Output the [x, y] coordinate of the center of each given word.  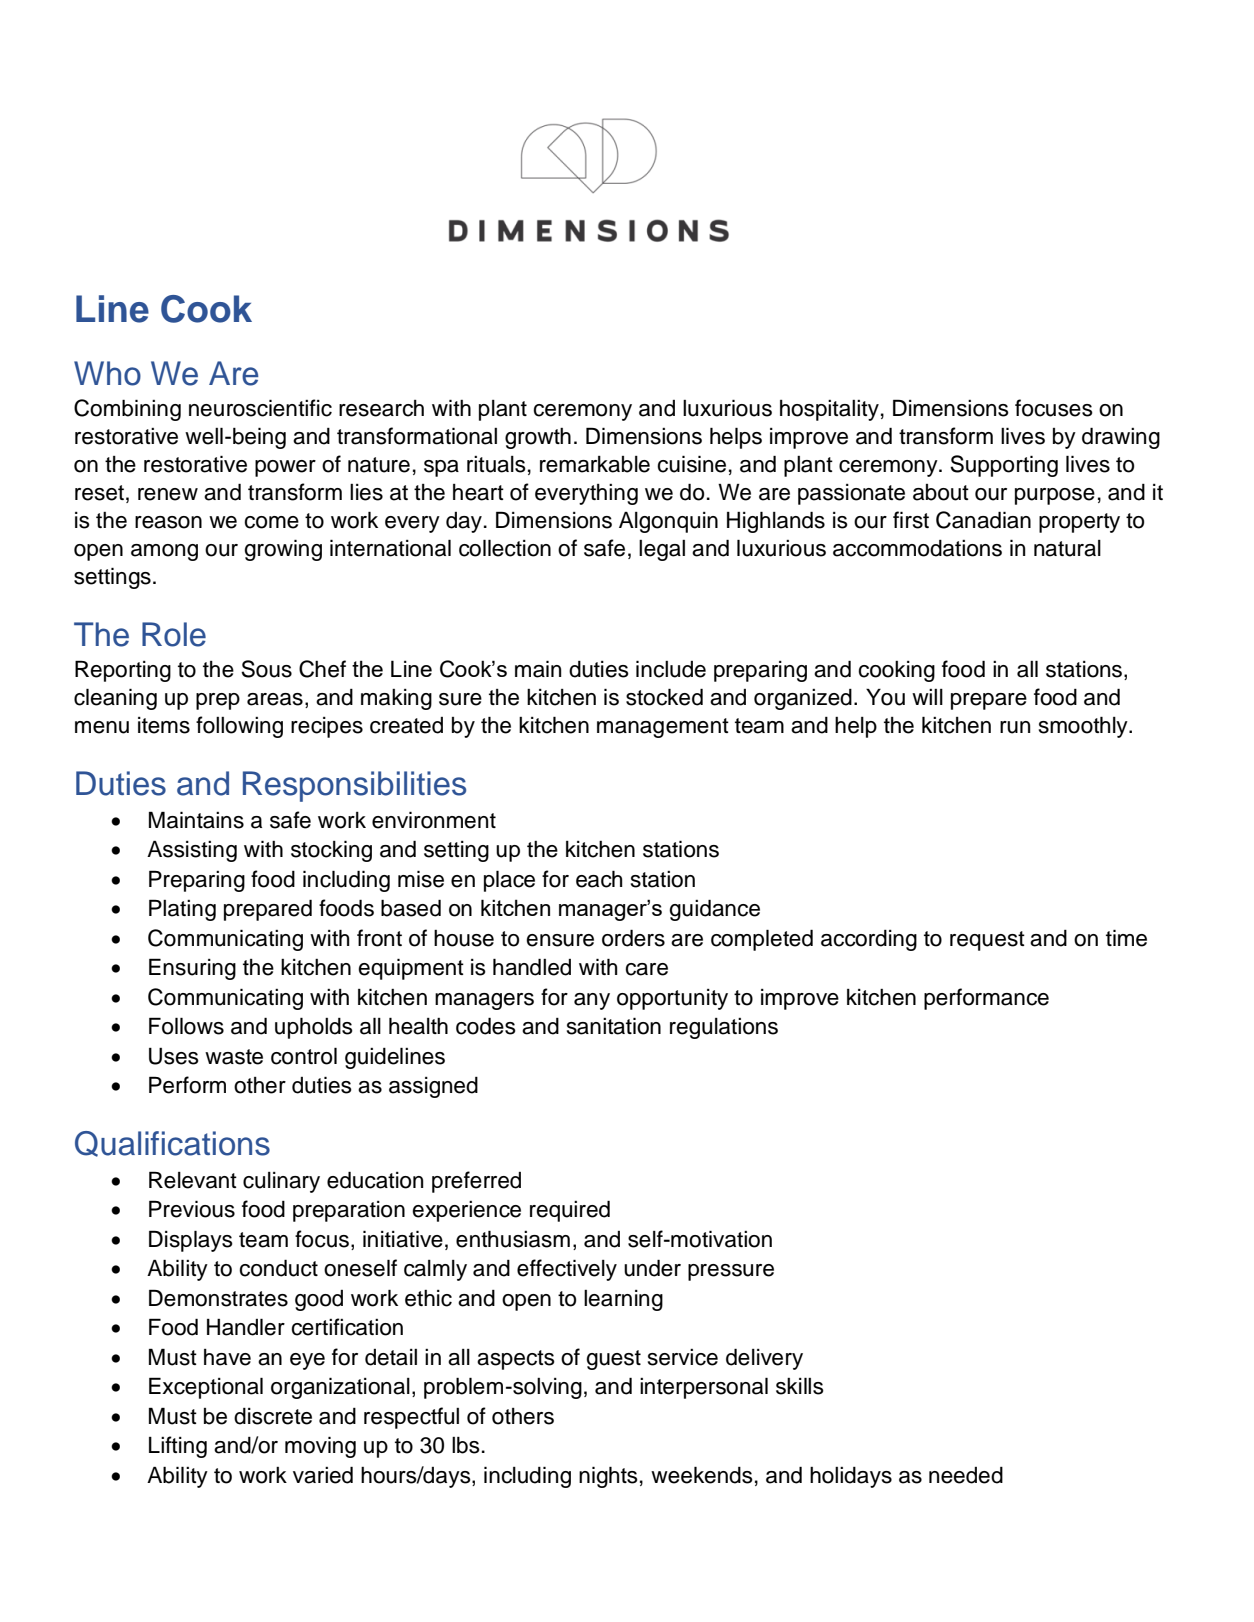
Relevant [193, 1180]
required [570, 1211]
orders [633, 938]
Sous [266, 669]
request [987, 941]
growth [538, 438]
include [671, 669]
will [927, 697]
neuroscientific [260, 408]
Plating [182, 910]
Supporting [1004, 466]
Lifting [178, 1447]
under [652, 1268]
